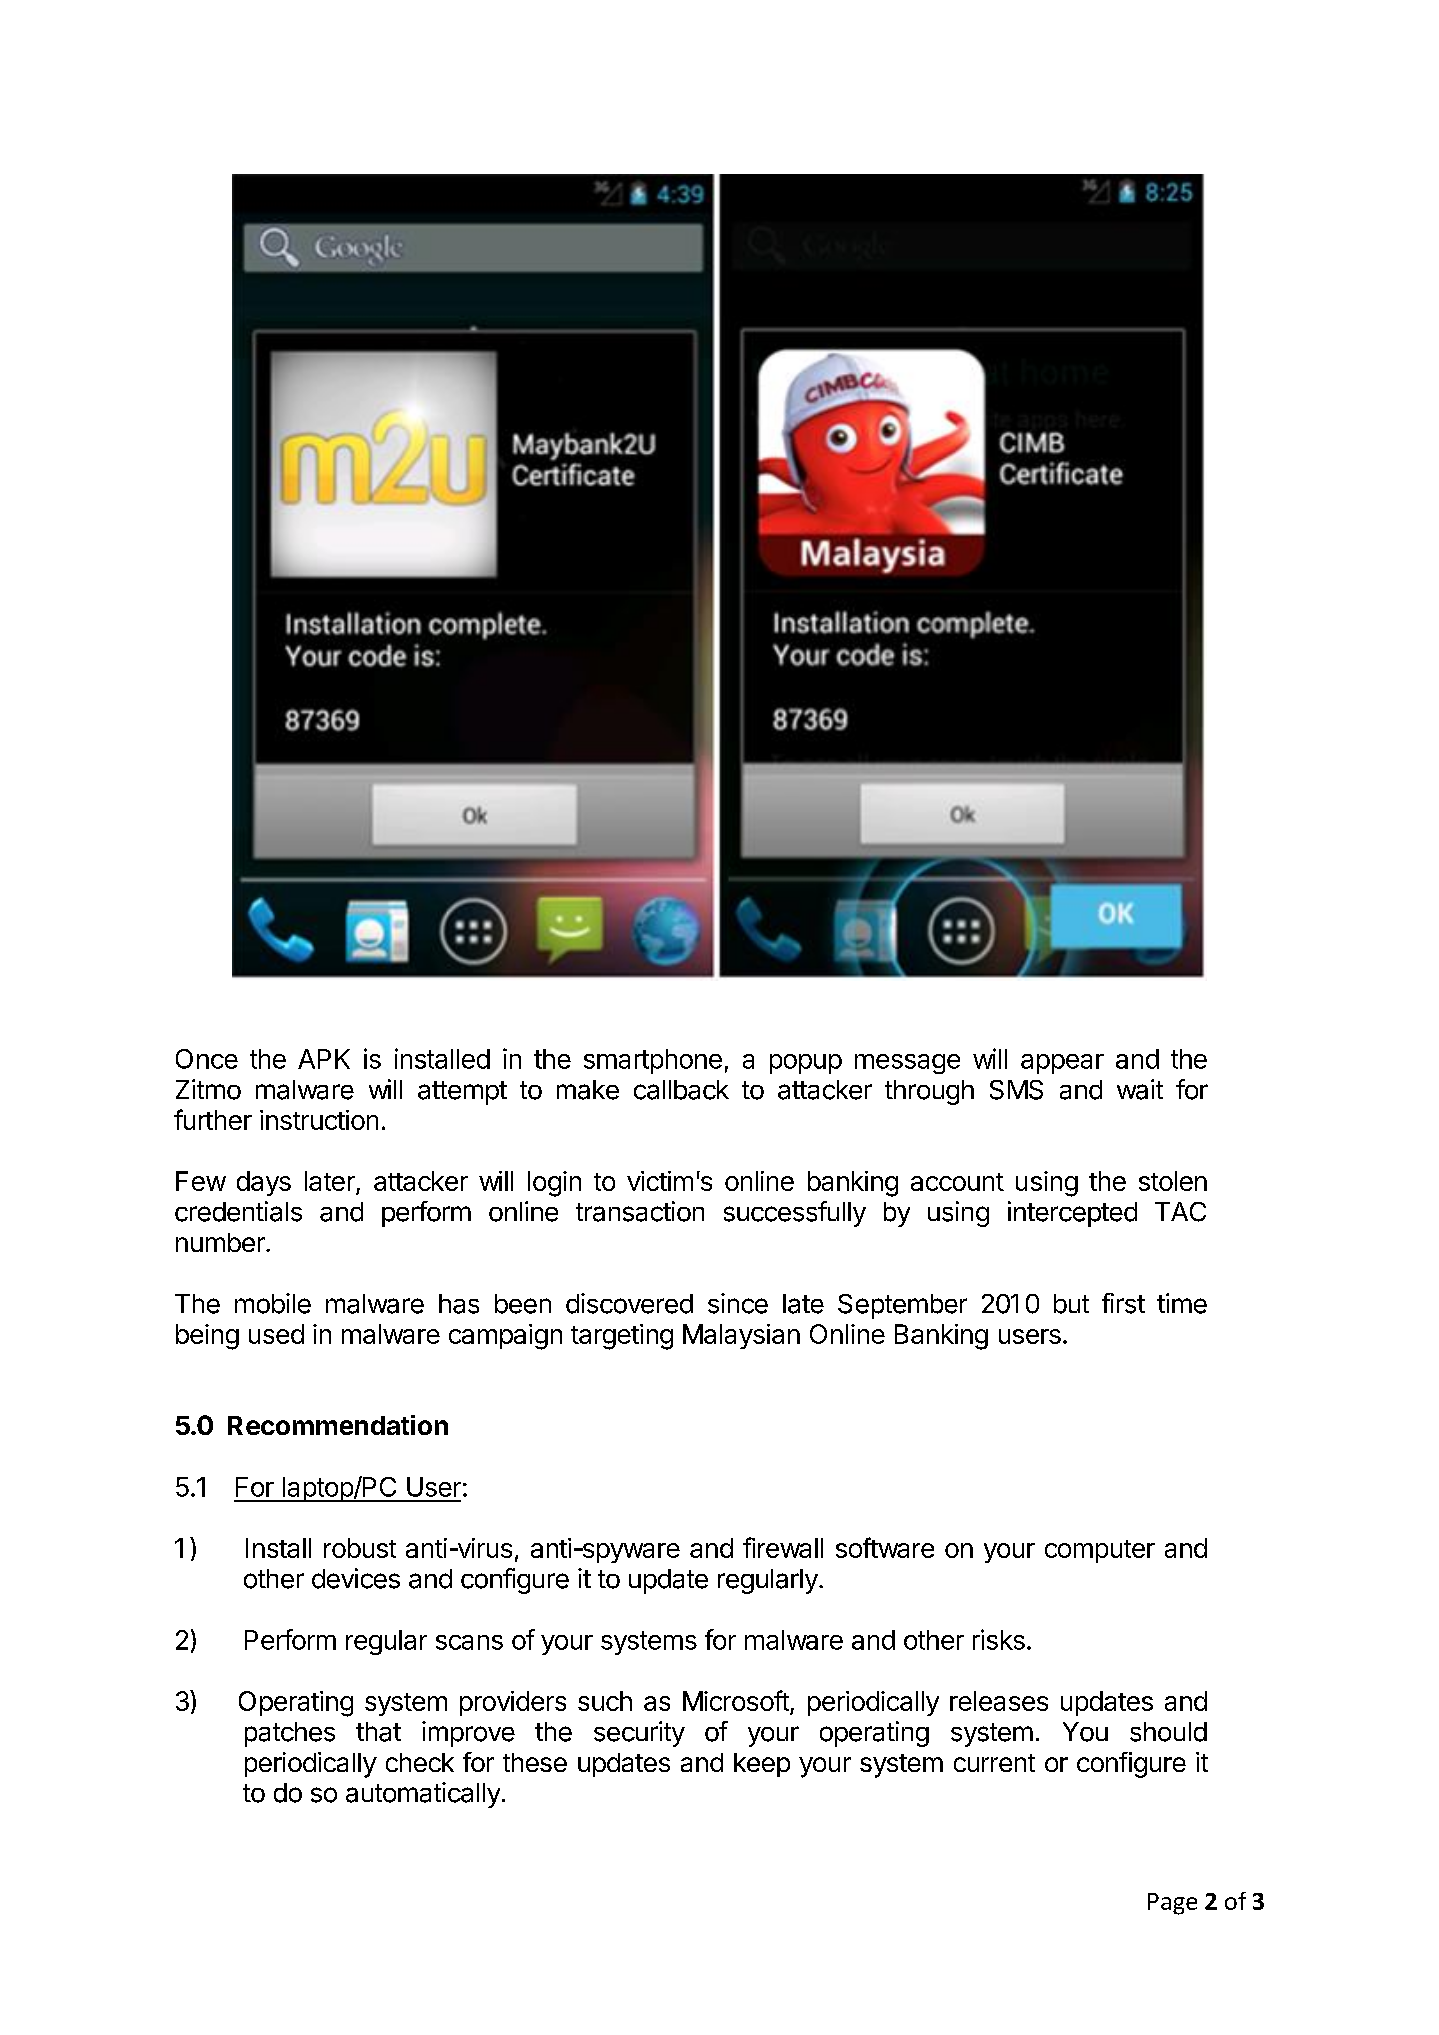  What do you see at coordinates (1072, 1214) in the screenshot?
I see `intercepted` at bounding box center [1072, 1214].
